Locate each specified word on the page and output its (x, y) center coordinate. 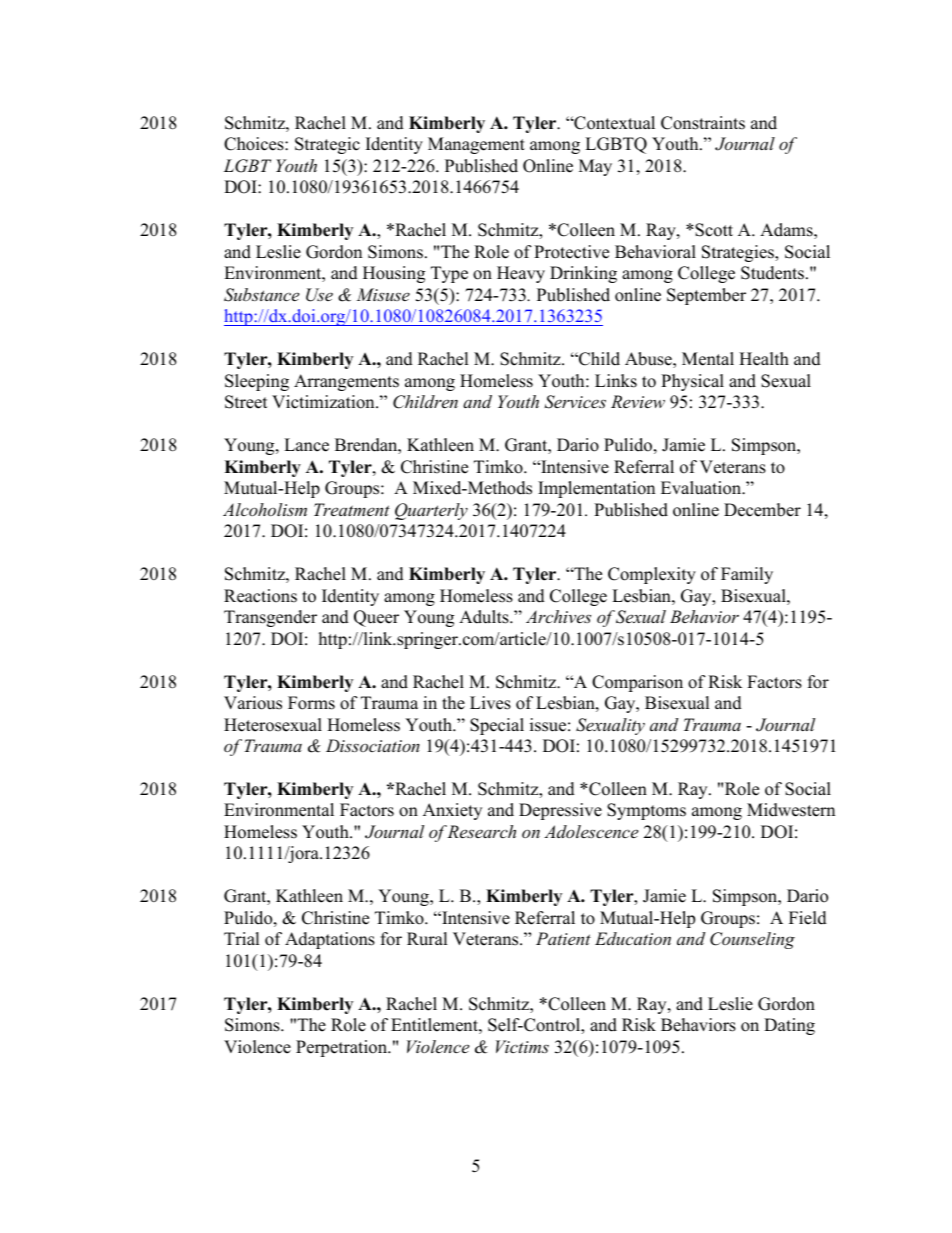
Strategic (327, 145)
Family (747, 575)
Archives (558, 616)
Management (476, 145)
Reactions (260, 596)
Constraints (703, 123)
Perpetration (343, 1048)
